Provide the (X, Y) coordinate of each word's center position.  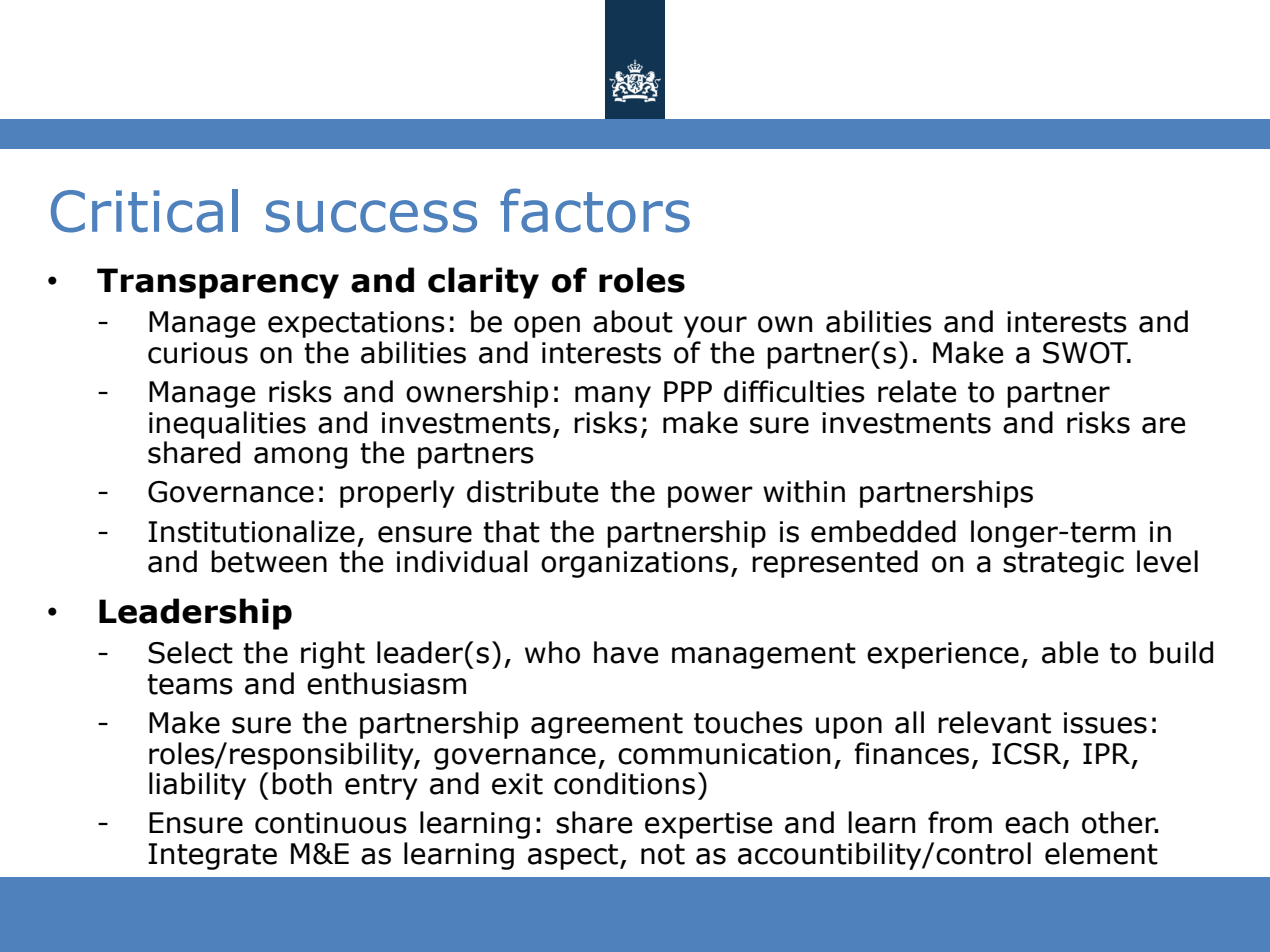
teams (190, 684)
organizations (635, 564)
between (269, 561)
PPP (688, 391)
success (371, 216)
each (1036, 822)
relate (917, 391)
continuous (331, 823)
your (715, 327)
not (663, 854)
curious (198, 353)
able (1070, 652)
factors (595, 210)
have (626, 652)
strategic (1063, 564)
